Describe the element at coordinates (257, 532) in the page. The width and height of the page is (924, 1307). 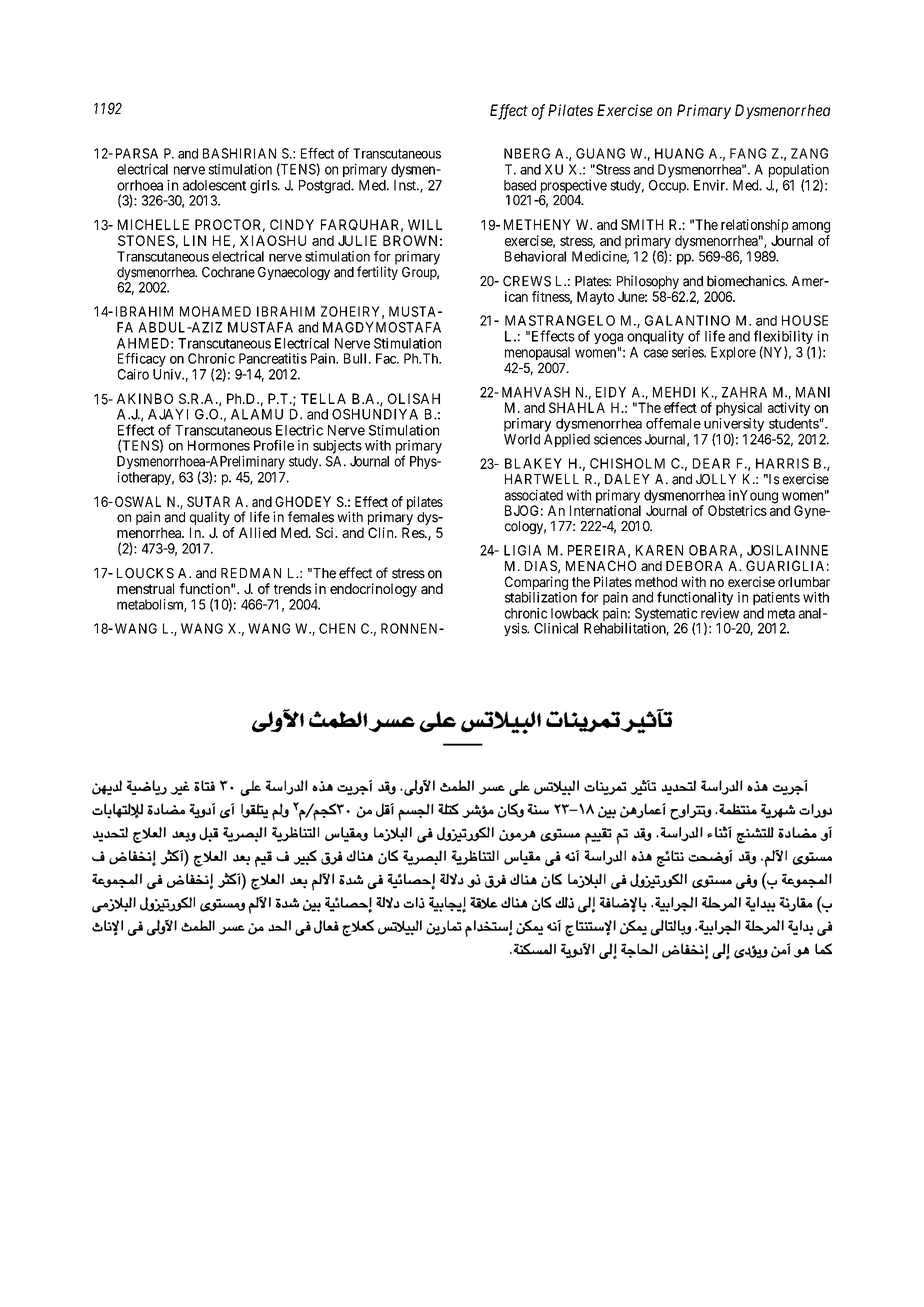
I see `Allied` at that location.
